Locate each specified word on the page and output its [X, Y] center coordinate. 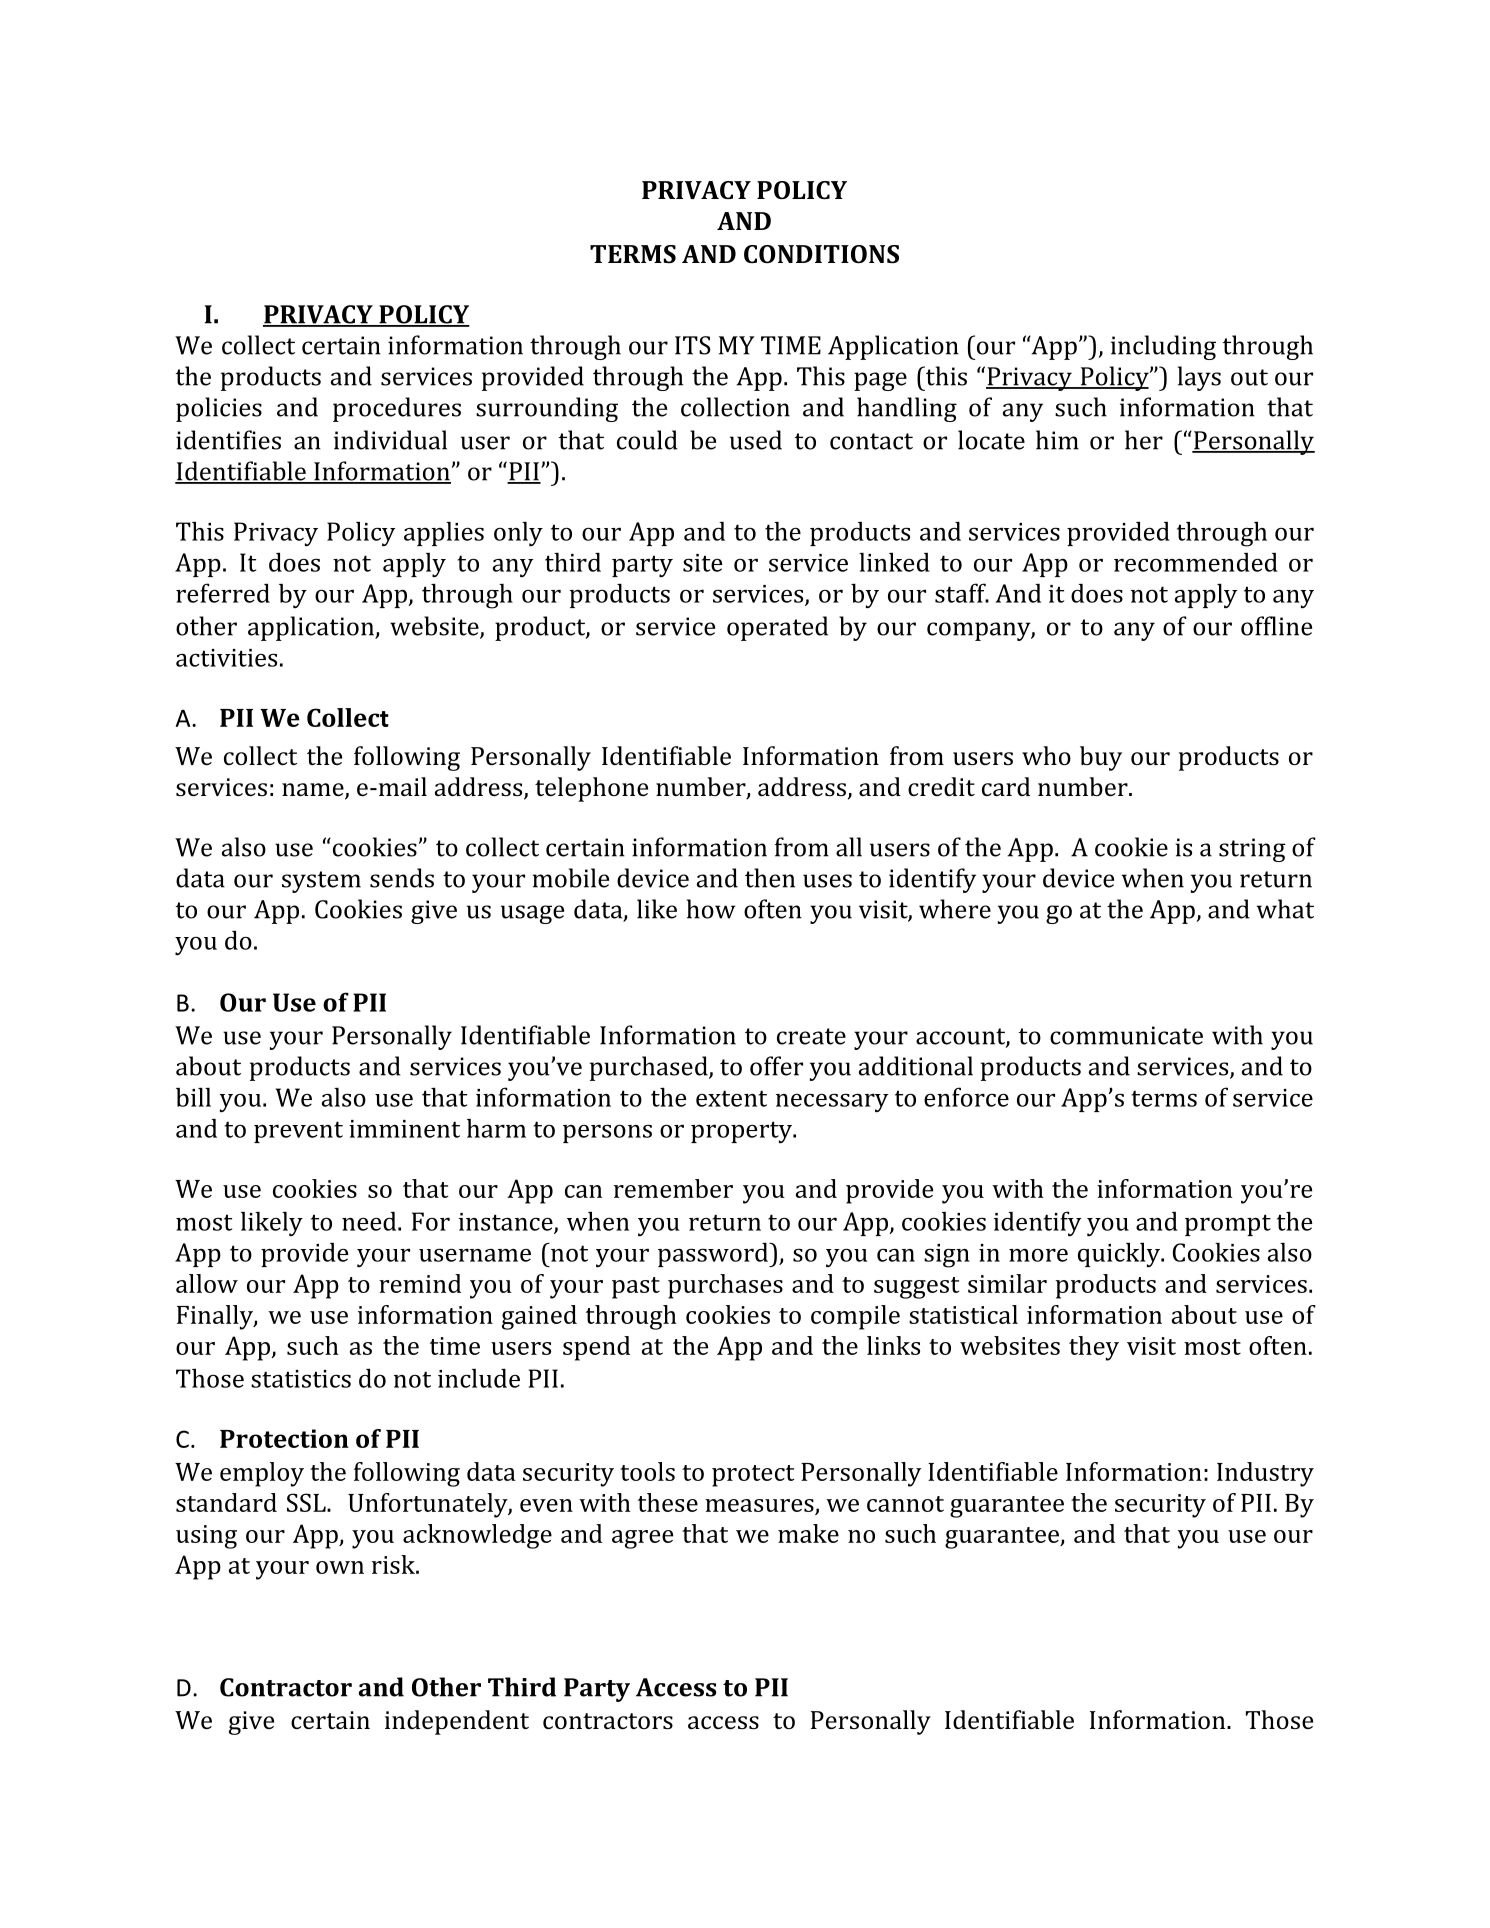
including [1163, 347]
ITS [693, 345]
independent [457, 1722]
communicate [1126, 1035]
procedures [397, 409]
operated [777, 628]
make [808, 1533]
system [321, 882]
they [1094, 1348]
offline [1276, 626]
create [811, 1036]
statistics [301, 1379]
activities [226, 658]
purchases [725, 1286]
